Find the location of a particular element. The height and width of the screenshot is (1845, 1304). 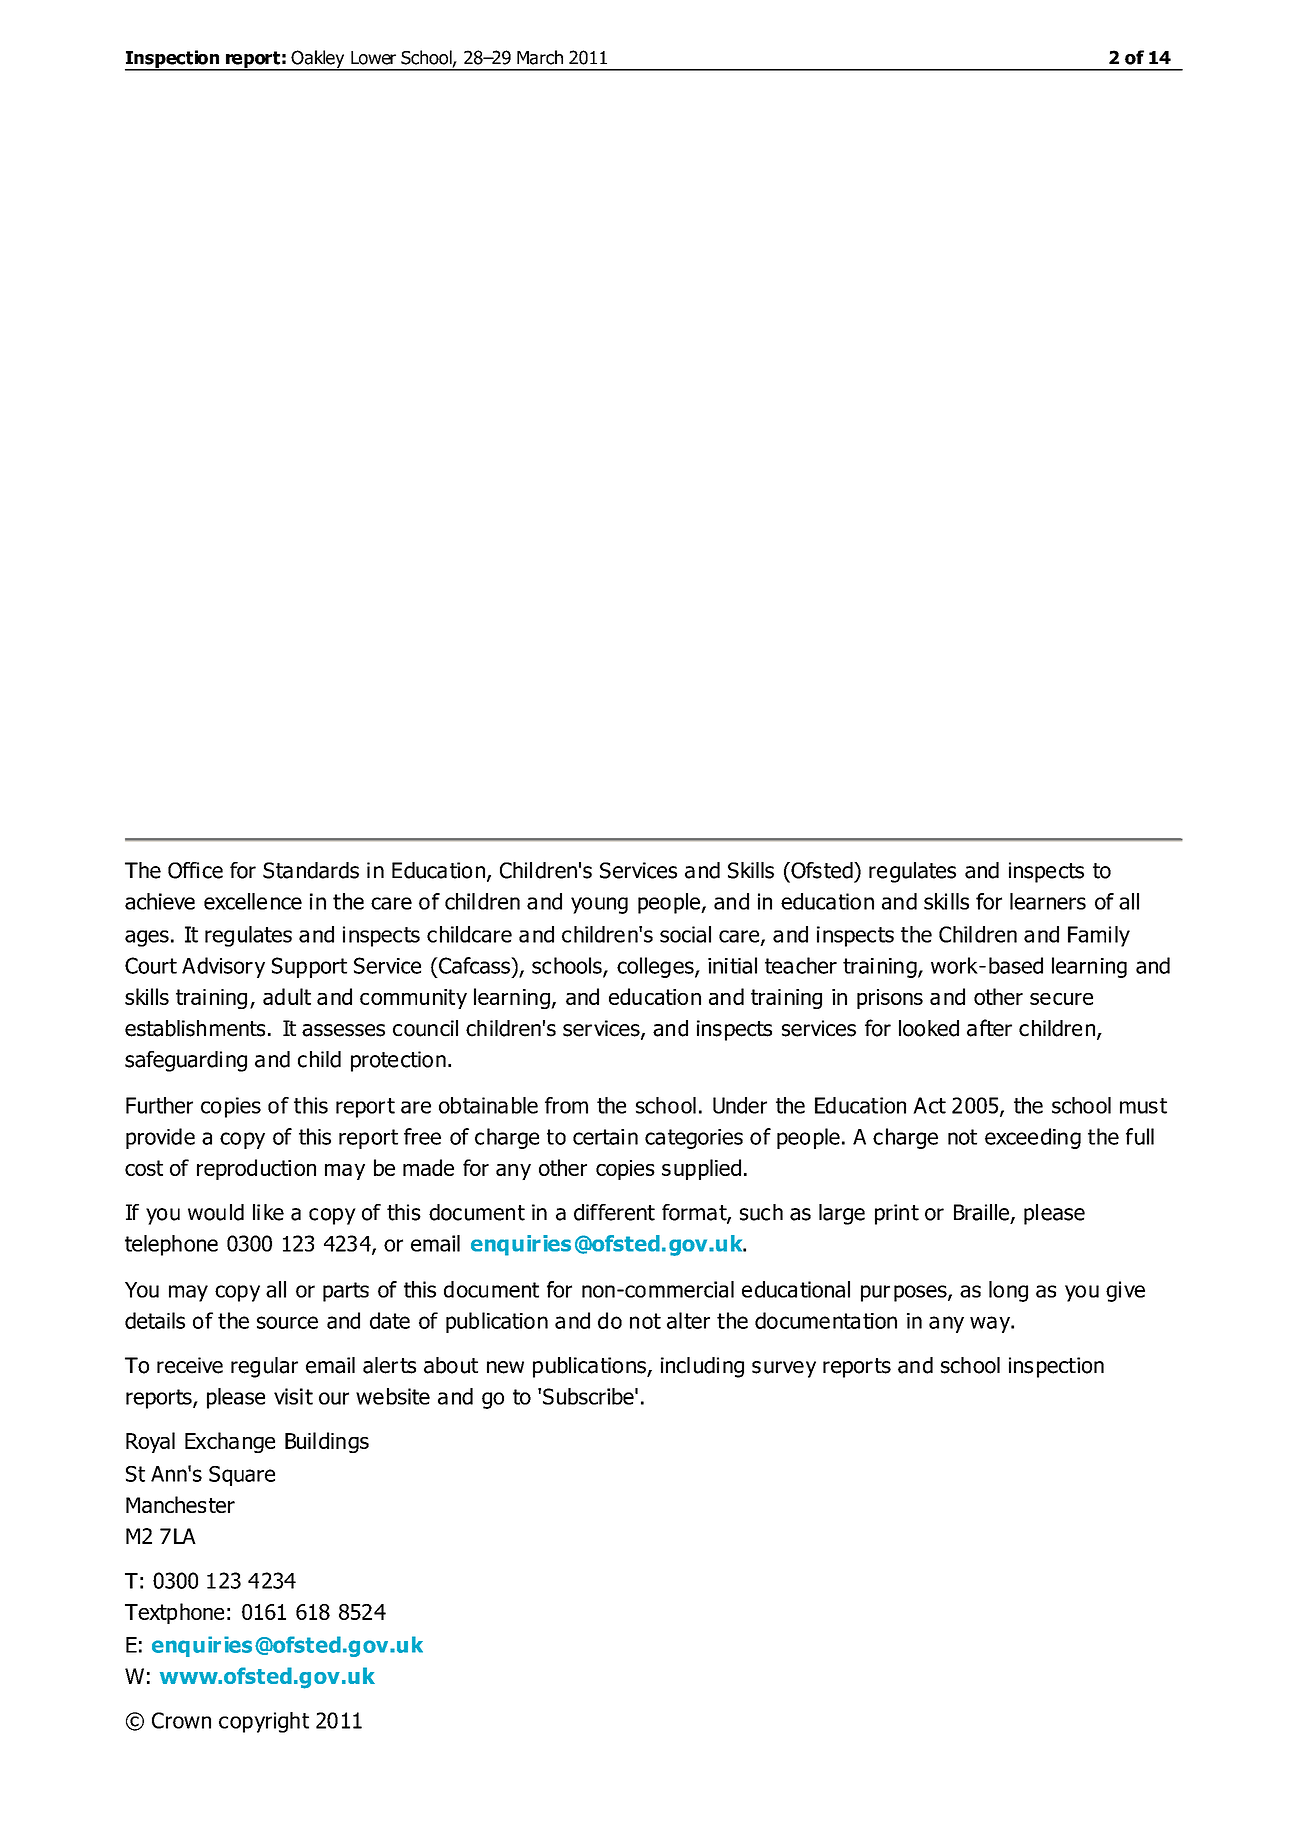

excellence is located at coordinates (253, 901).
